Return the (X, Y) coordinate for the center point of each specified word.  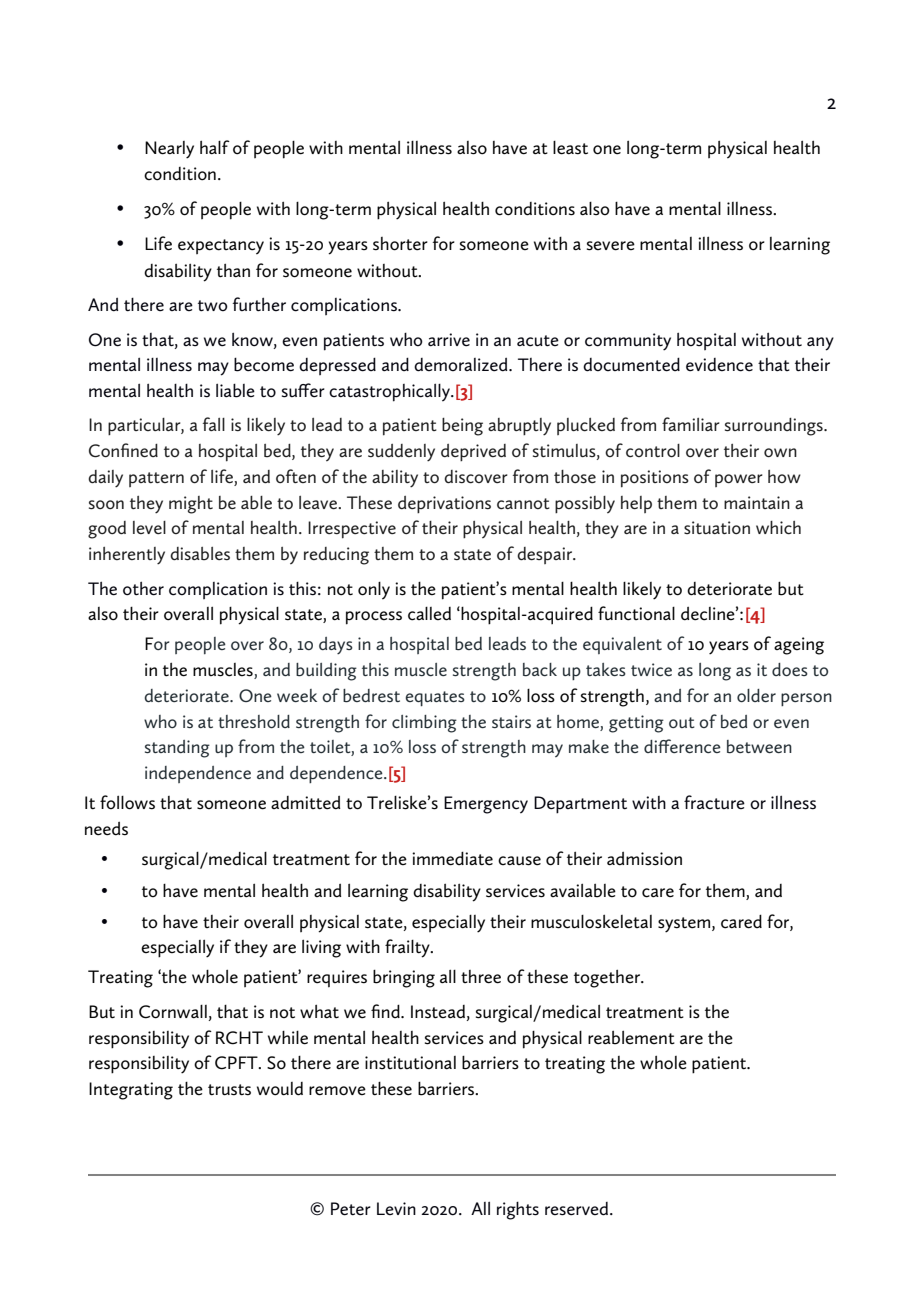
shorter (400, 244)
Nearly (169, 150)
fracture (714, 802)
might (191, 505)
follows (127, 802)
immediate (452, 858)
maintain (757, 502)
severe (611, 246)
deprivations (444, 504)
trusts (229, 1090)
